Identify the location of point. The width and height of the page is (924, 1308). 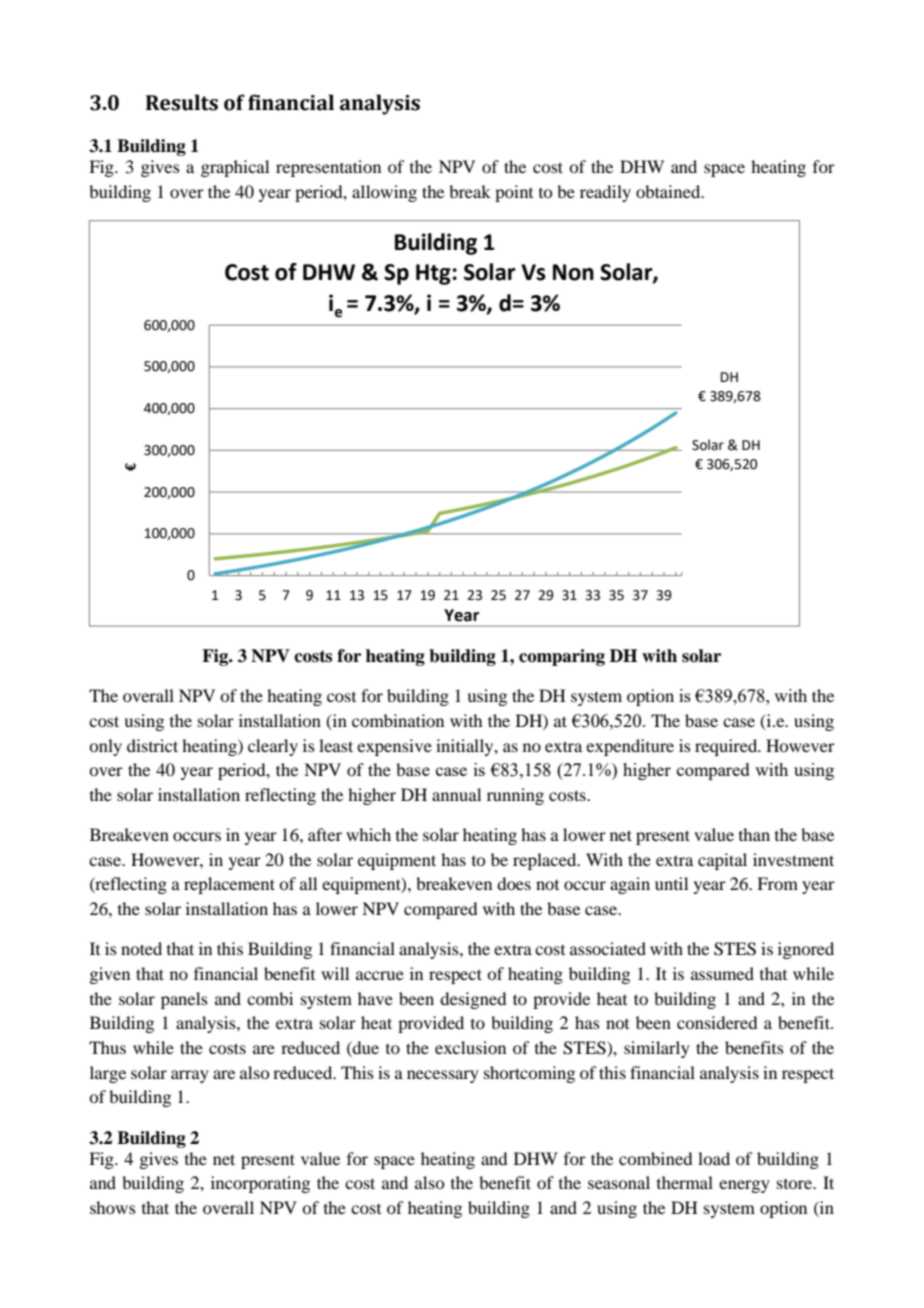
(514, 193).
